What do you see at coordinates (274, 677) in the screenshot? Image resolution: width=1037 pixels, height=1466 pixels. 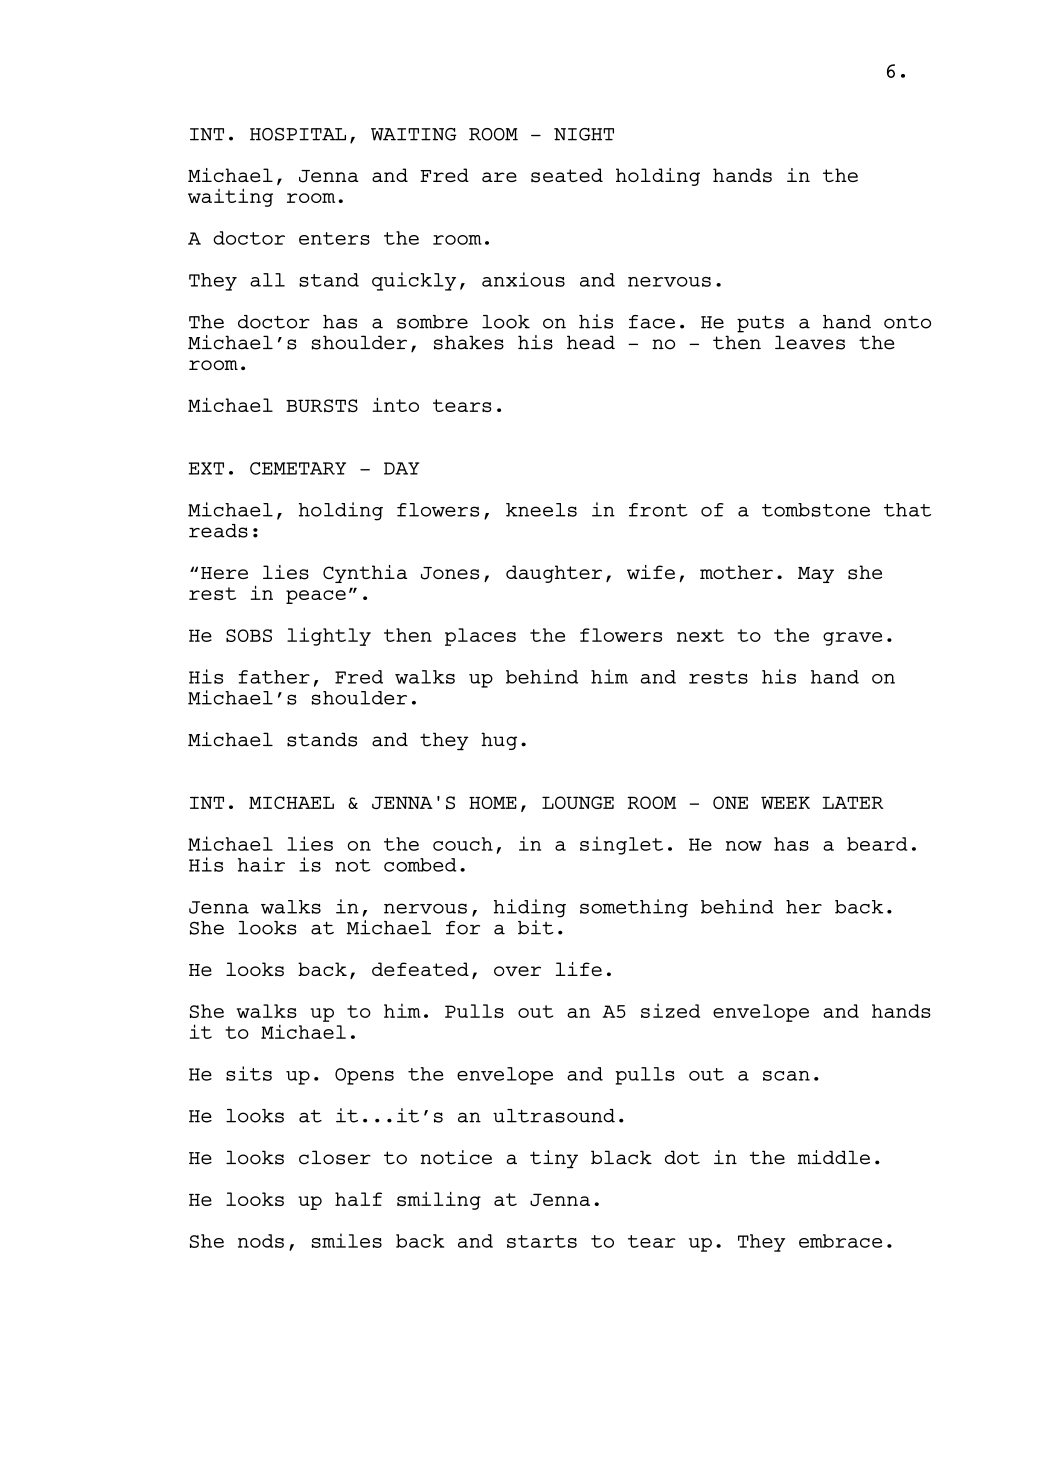 I see `father` at bounding box center [274, 677].
